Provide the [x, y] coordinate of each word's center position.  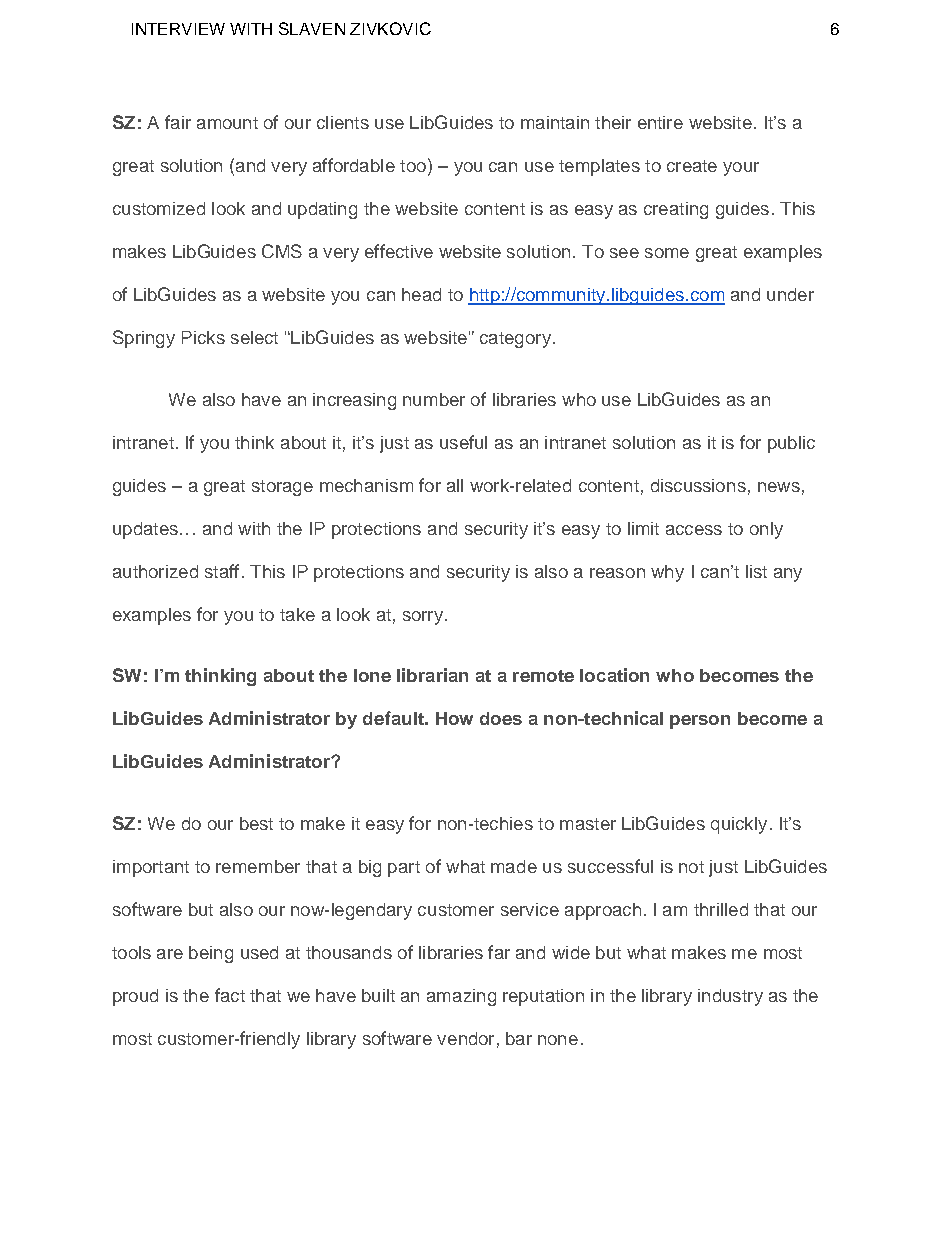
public [791, 444]
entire [660, 122]
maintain [555, 122]
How [454, 718]
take [297, 614]
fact [230, 995]
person [700, 722]
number [434, 399]
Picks [203, 337]
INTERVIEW [178, 29]
